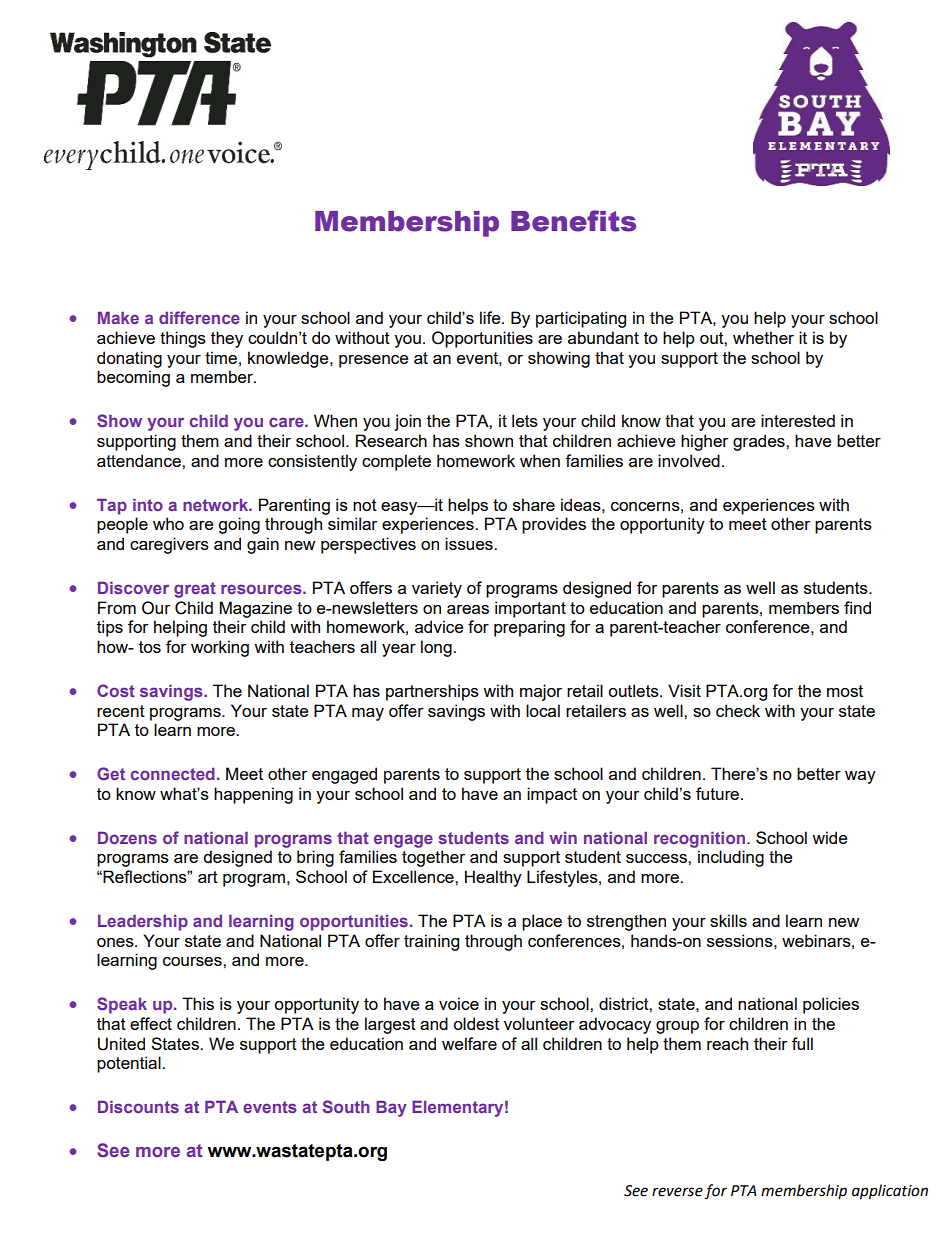 The height and width of the page is (1233, 952). What do you see at coordinates (138, 1107) in the page?
I see `Discounts` at bounding box center [138, 1107].
